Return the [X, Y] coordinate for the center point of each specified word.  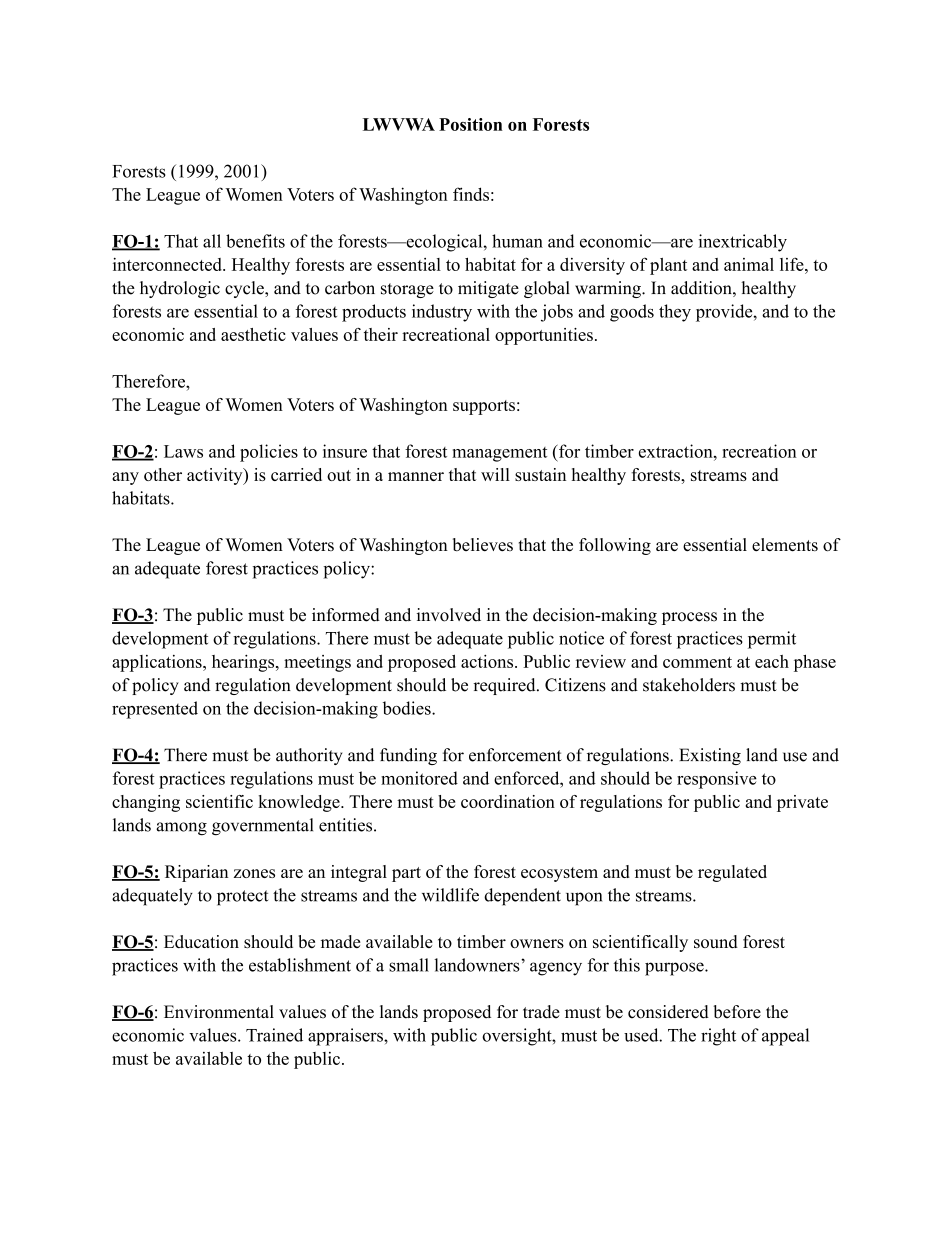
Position [471, 124]
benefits [255, 241]
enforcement [515, 755]
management [499, 454]
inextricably [743, 243]
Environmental [219, 1012]
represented [155, 710]
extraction [677, 451]
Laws [183, 451]
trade [541, 1012]
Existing [710, 756]
